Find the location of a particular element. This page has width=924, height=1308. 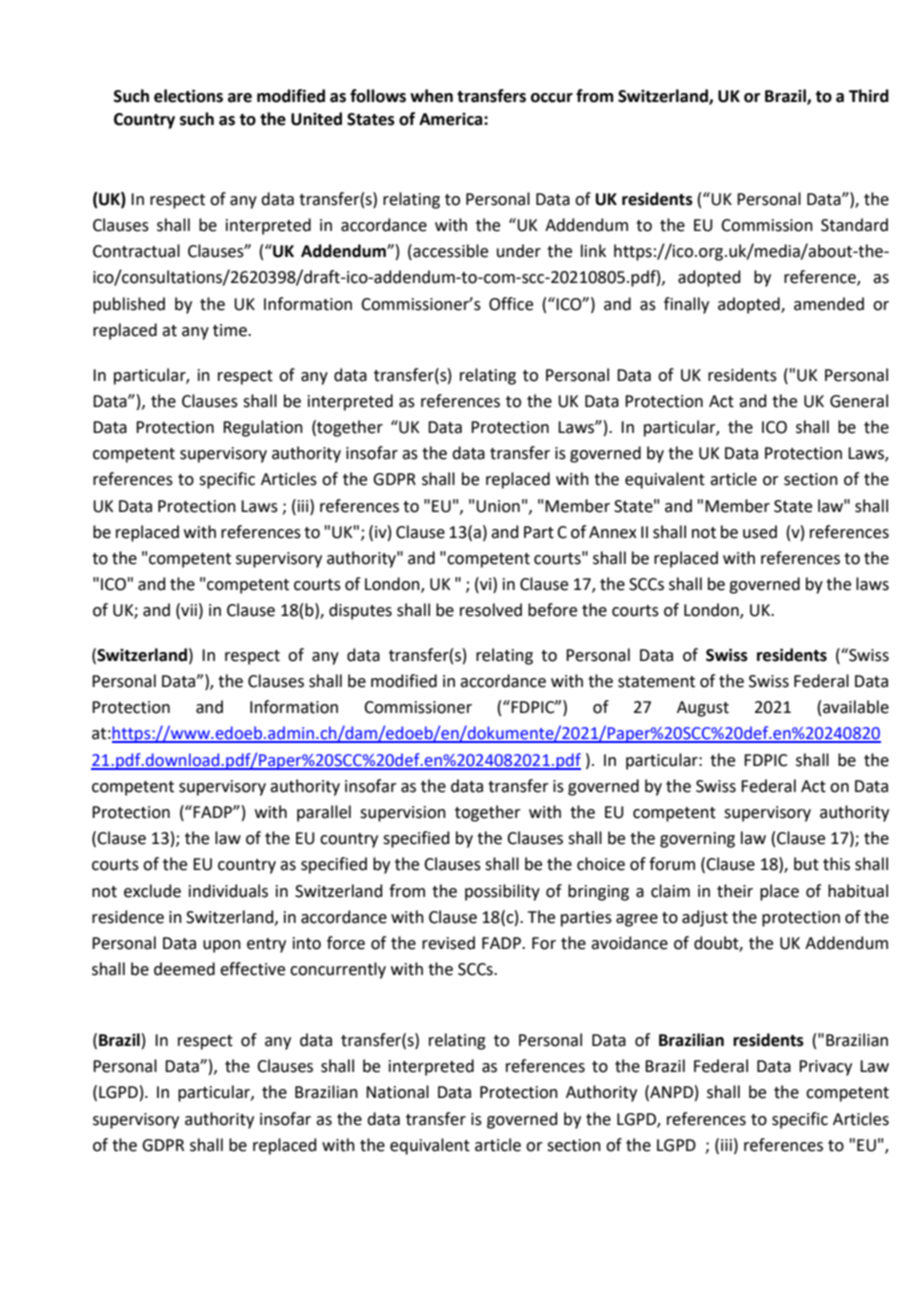

Third is located at coordinates (869, 96).
